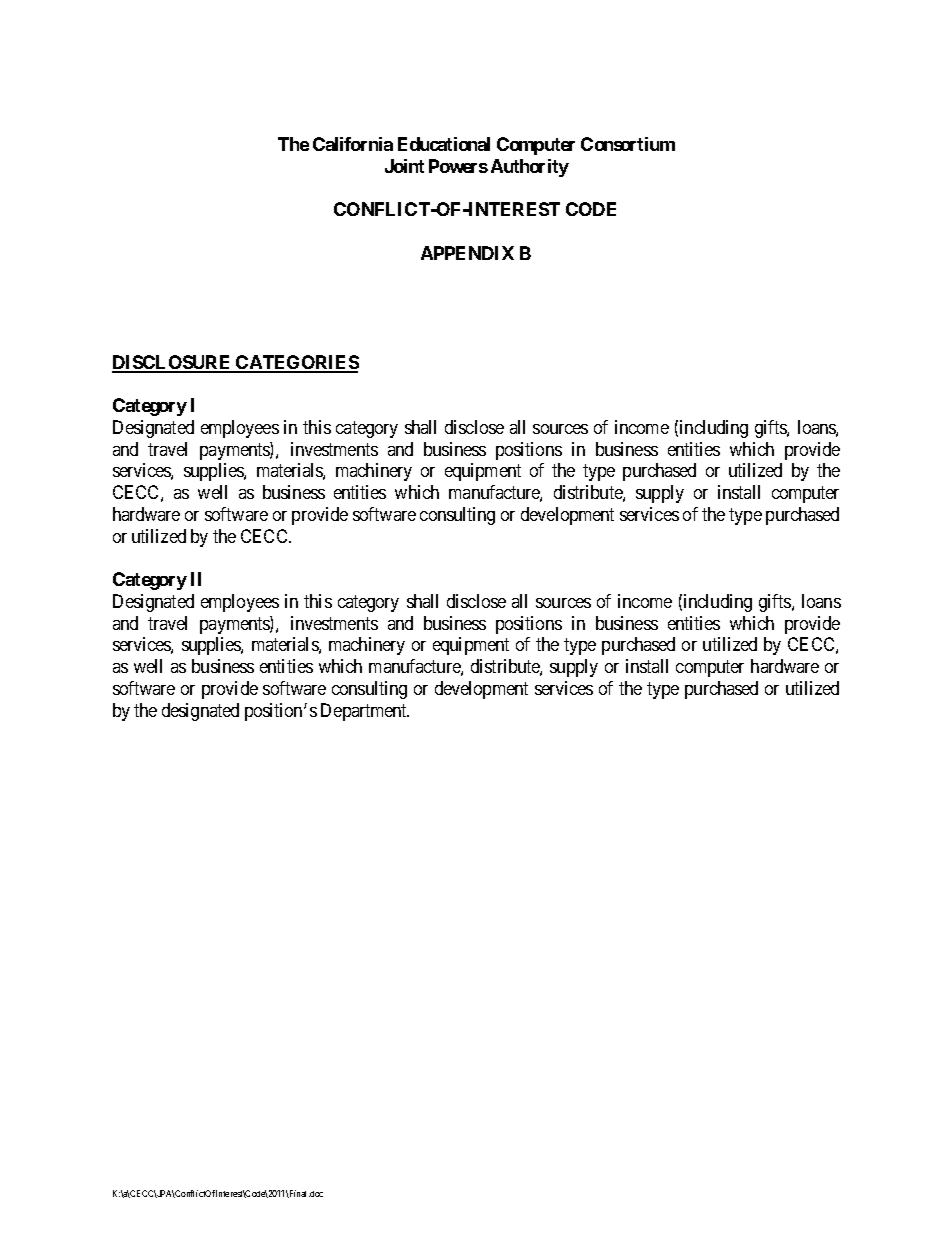  I want to click on Authority, so click(530, 168).
